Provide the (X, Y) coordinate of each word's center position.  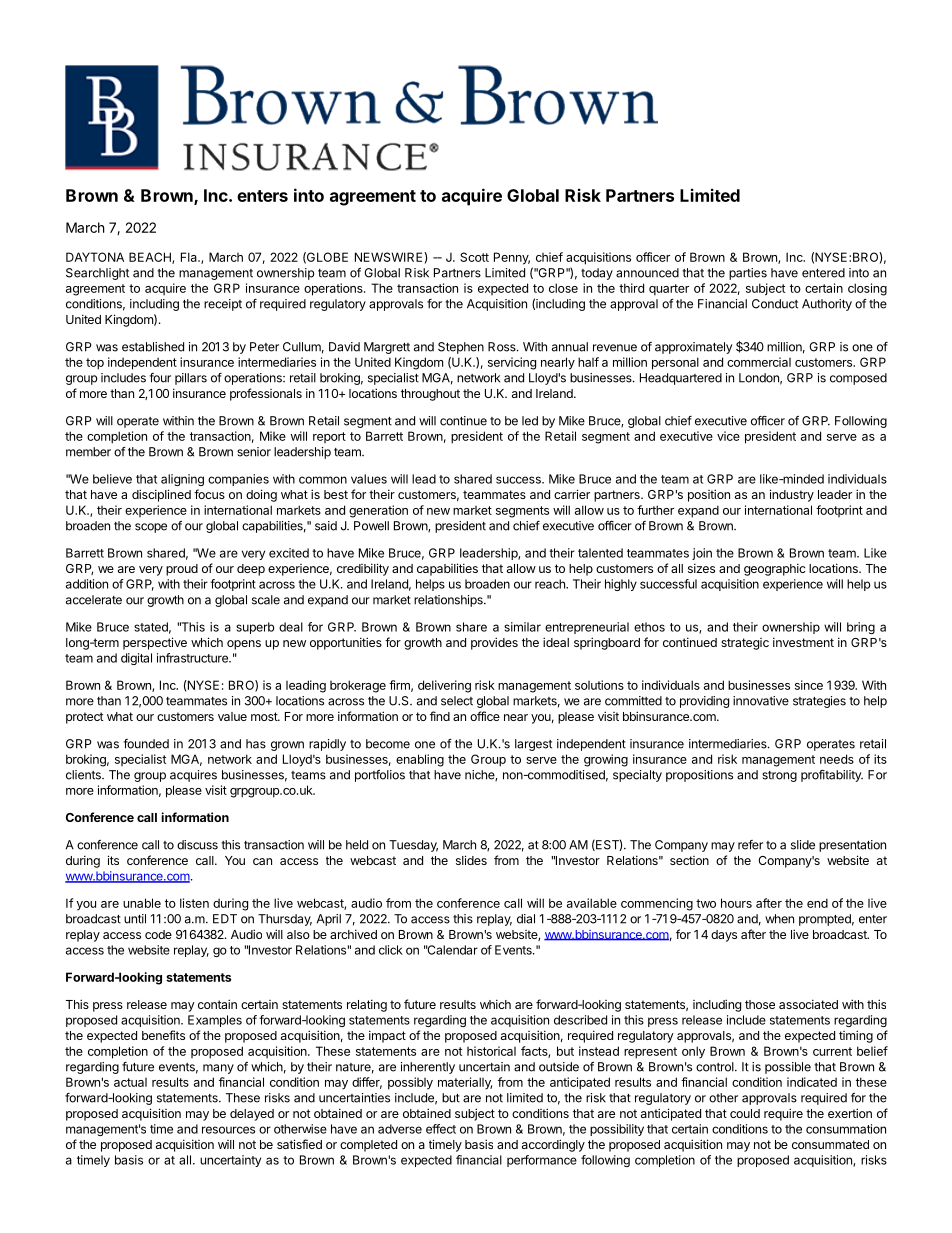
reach (551, 584)
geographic (775, 569)
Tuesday (413, 846)
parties (748, 274)
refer (750, 845)
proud (182, 570)
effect (441, 1129)
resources (228, 1130)
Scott (474, 257)
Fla (190, 257)
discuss (197, 845)
